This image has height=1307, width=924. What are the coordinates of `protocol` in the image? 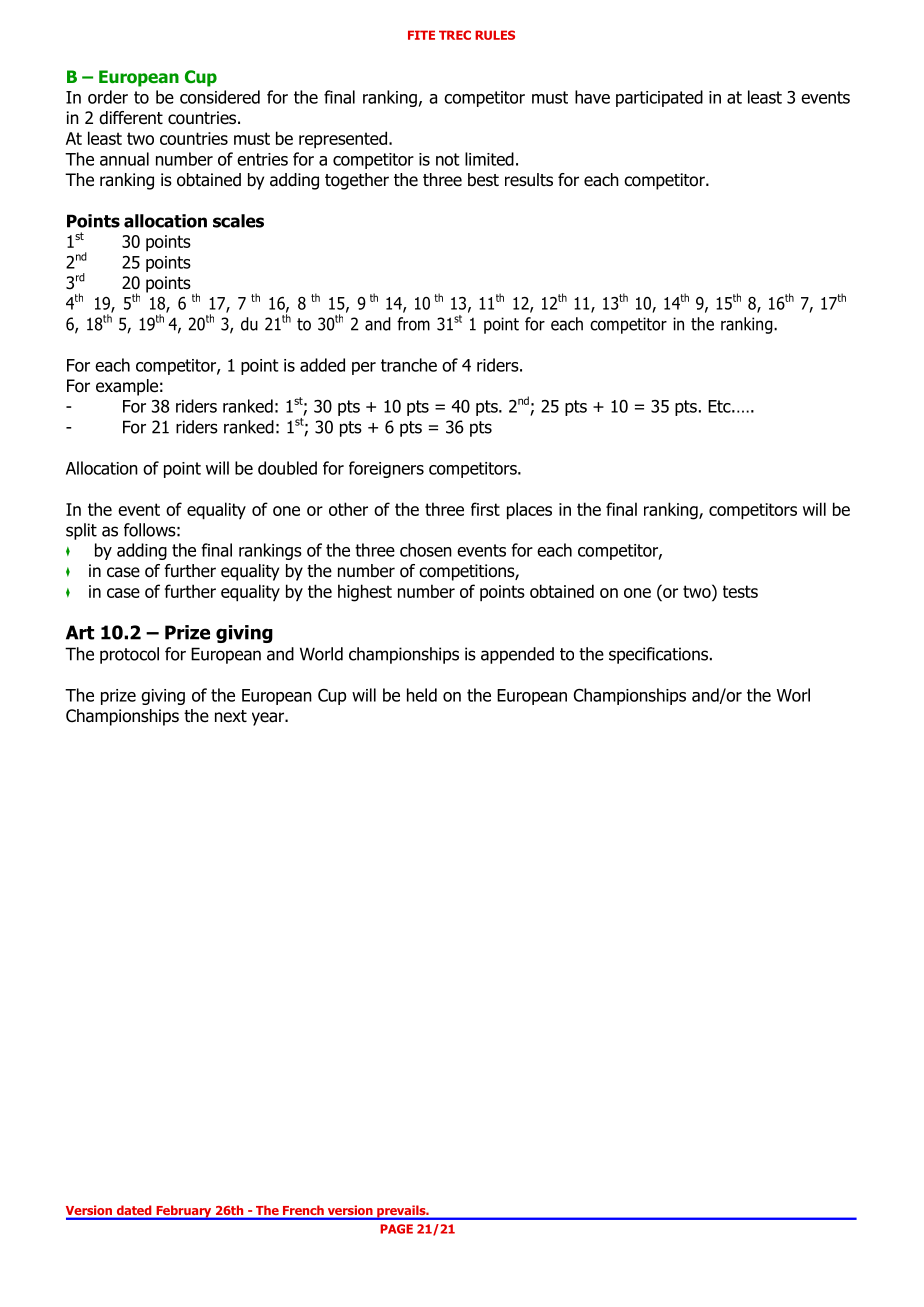 It's located at (129, 655).
